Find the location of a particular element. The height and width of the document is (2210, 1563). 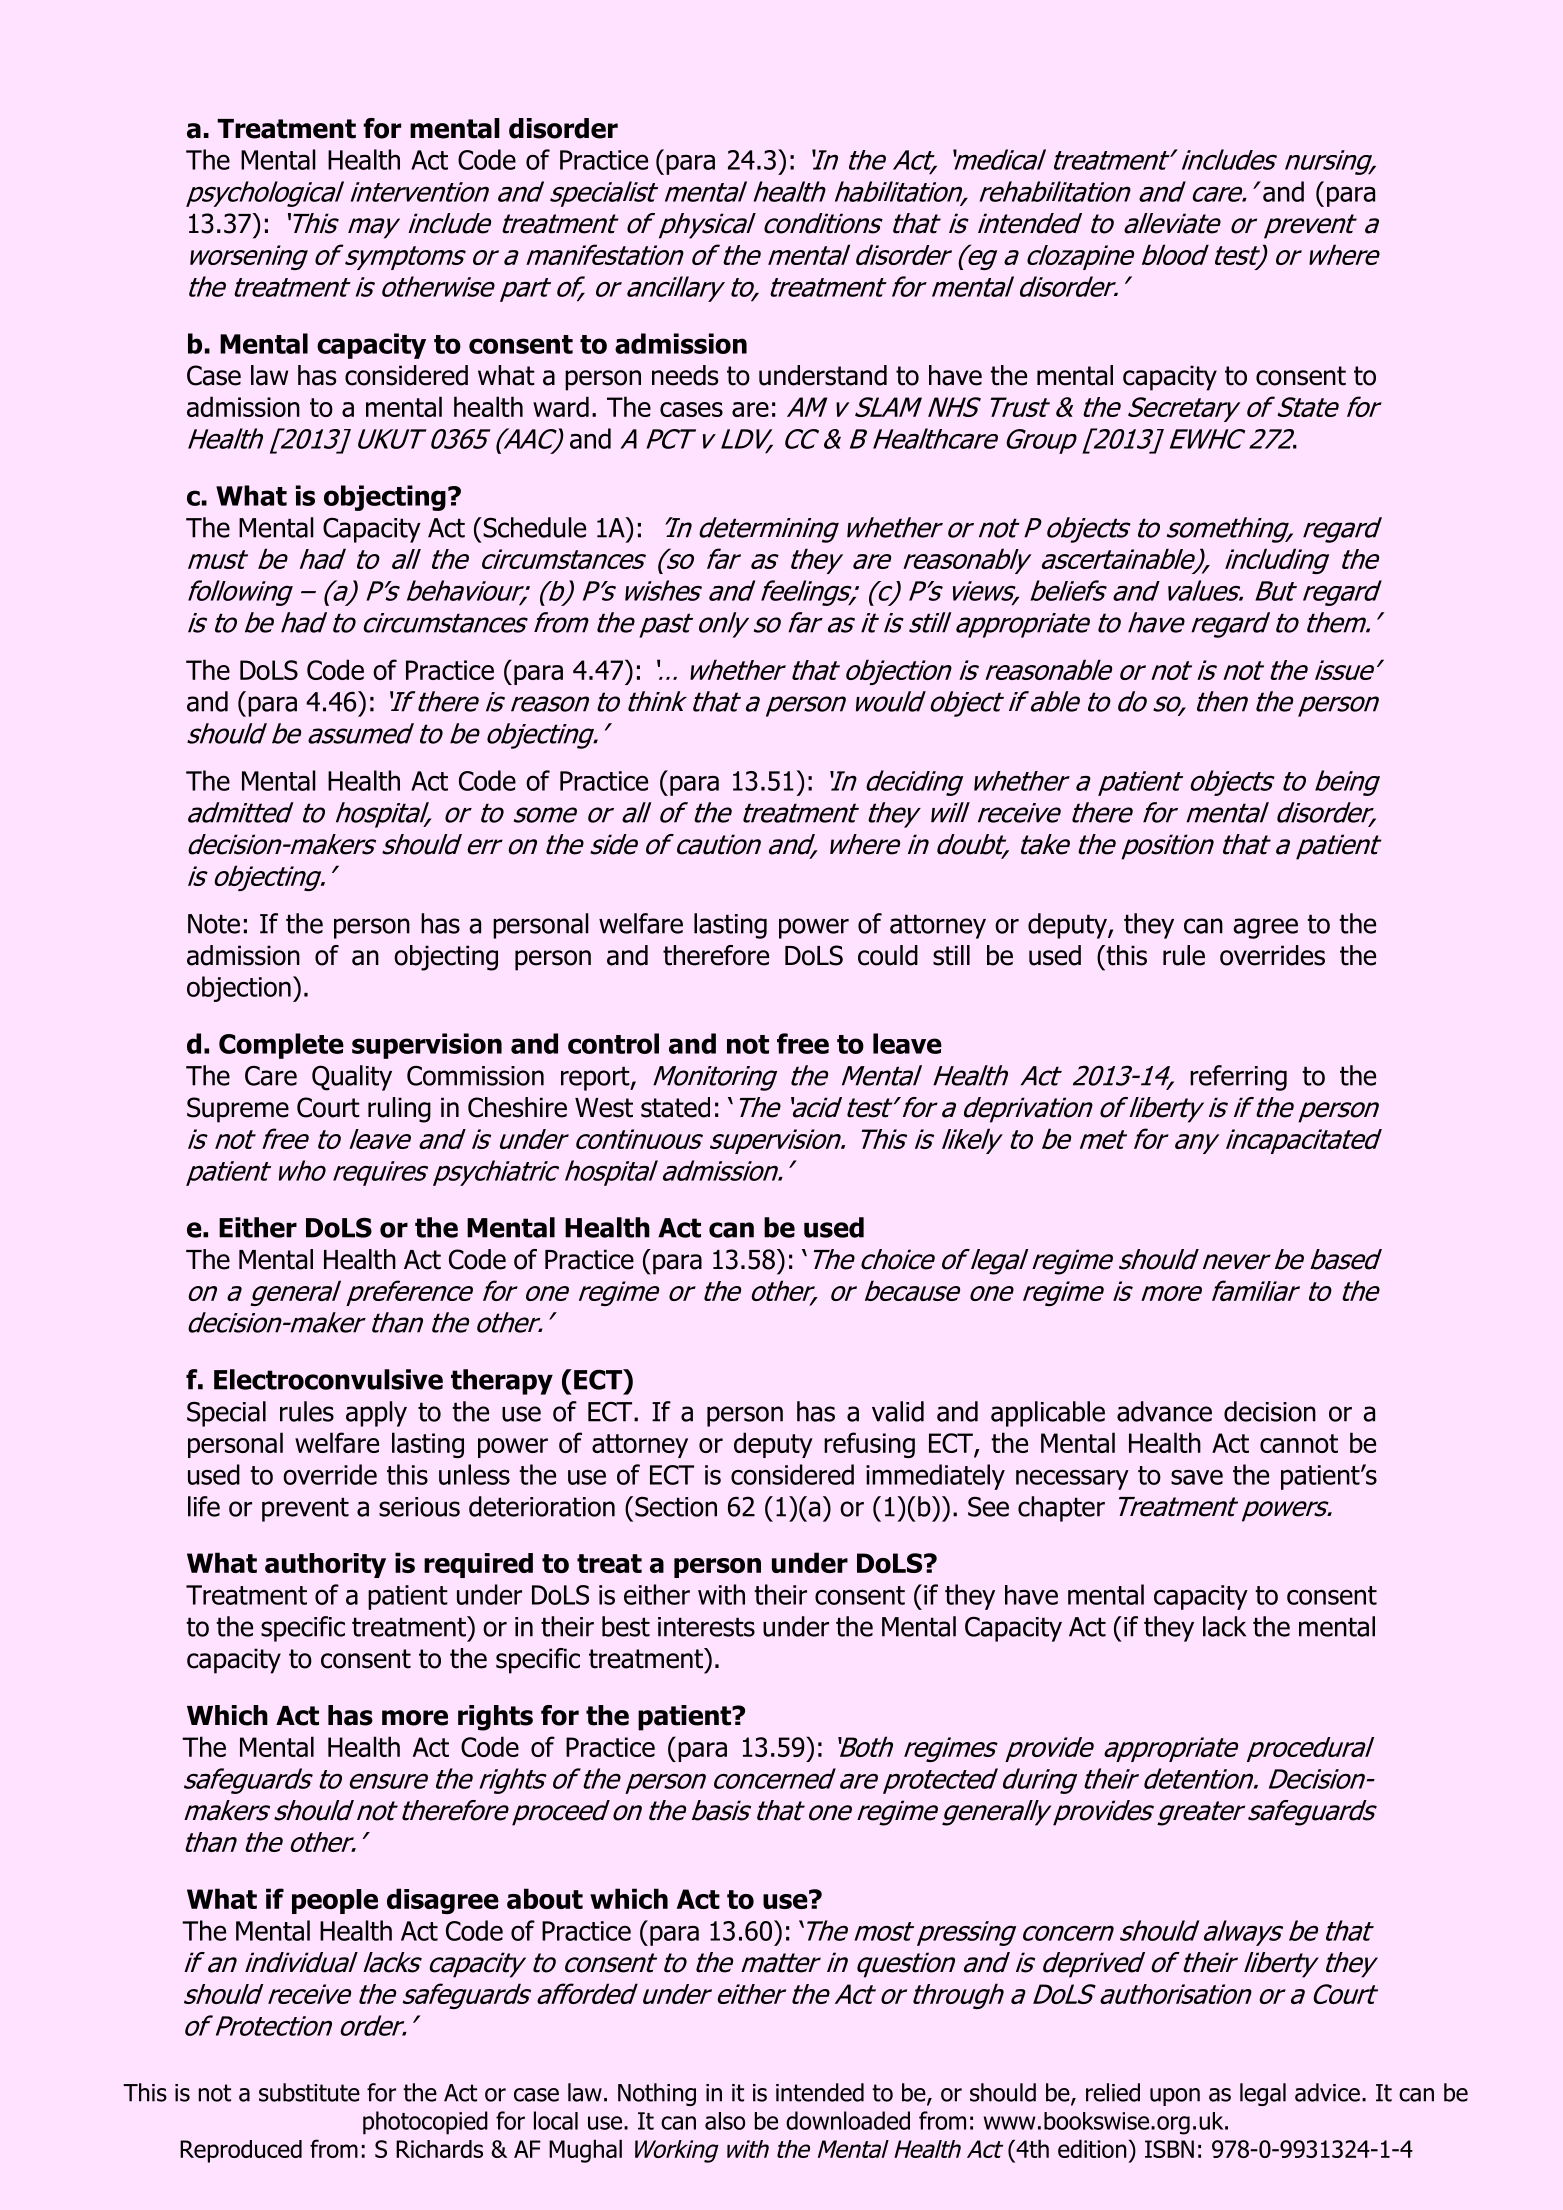

Schedule is located at coordinates (533, 527).
